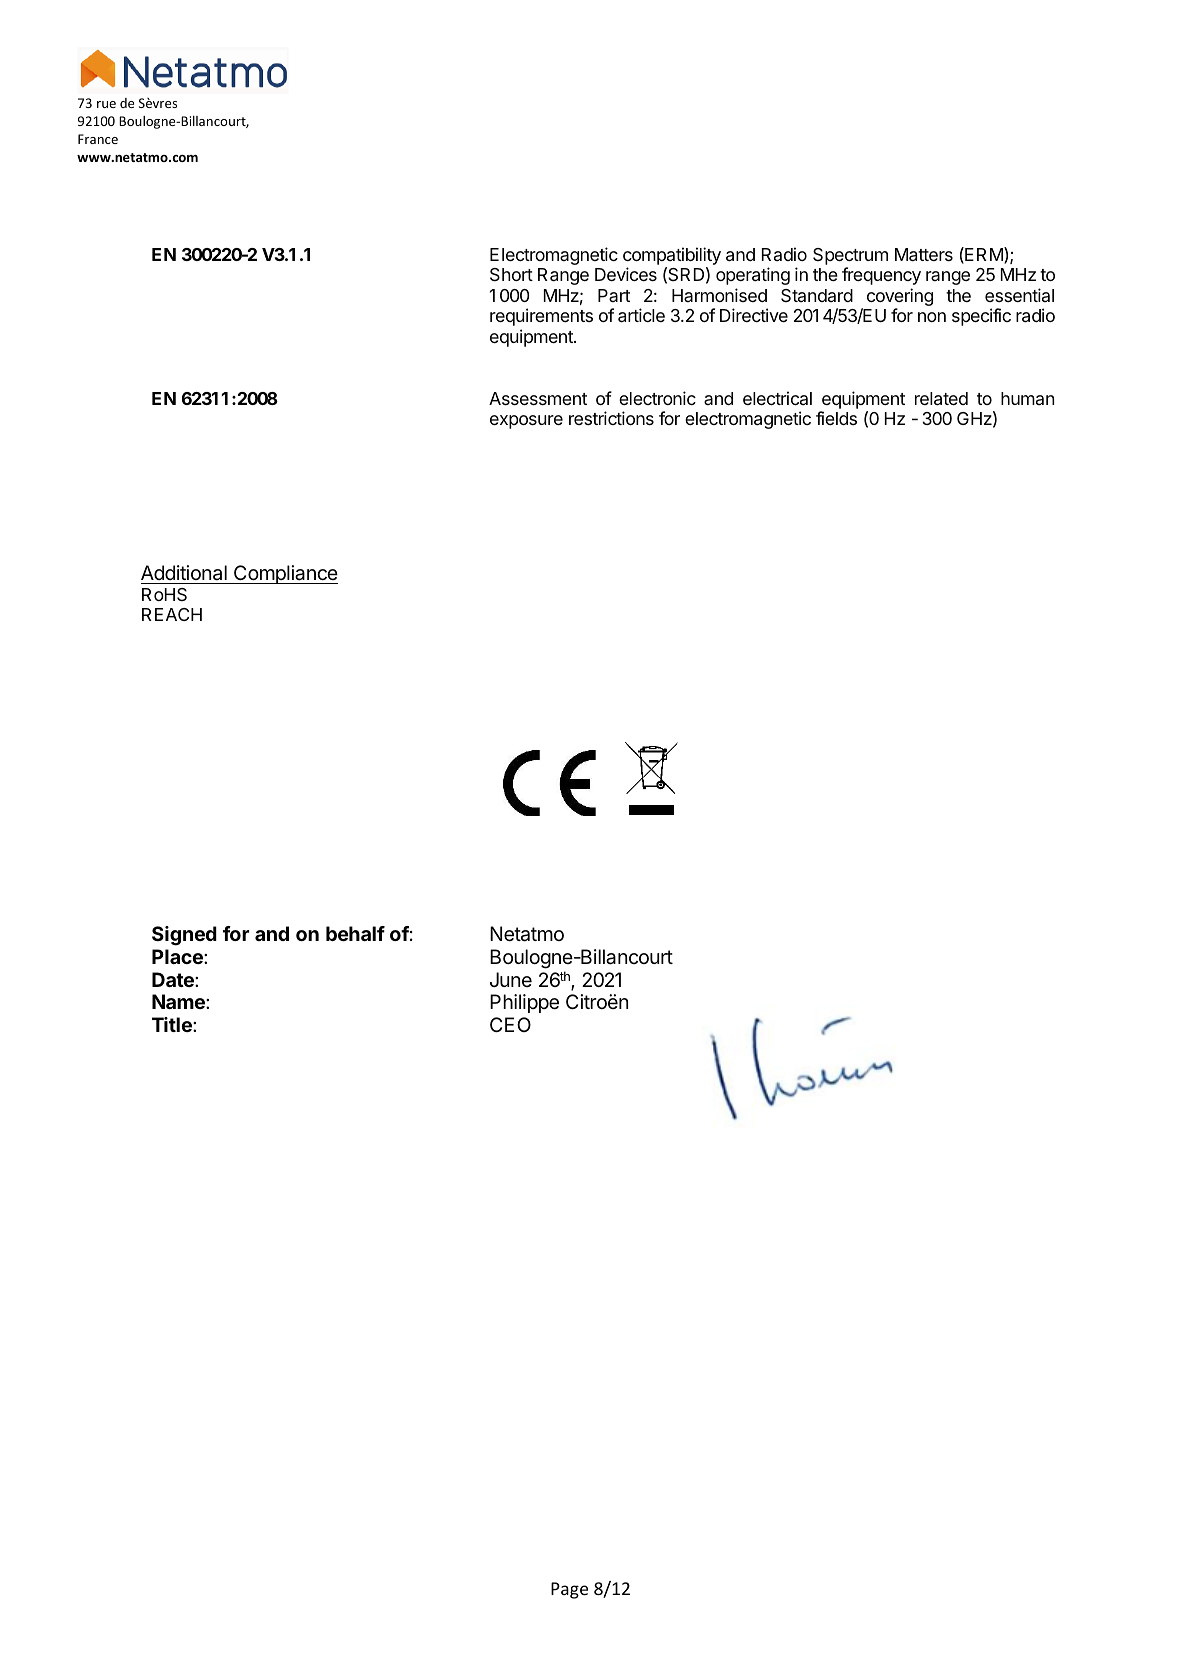 The width and height of the screenshot is (1182, 1671). What do you see at coordinates (569, 1590) in the screenshot?
I see `Page` at bounding box center [569, 1590].
